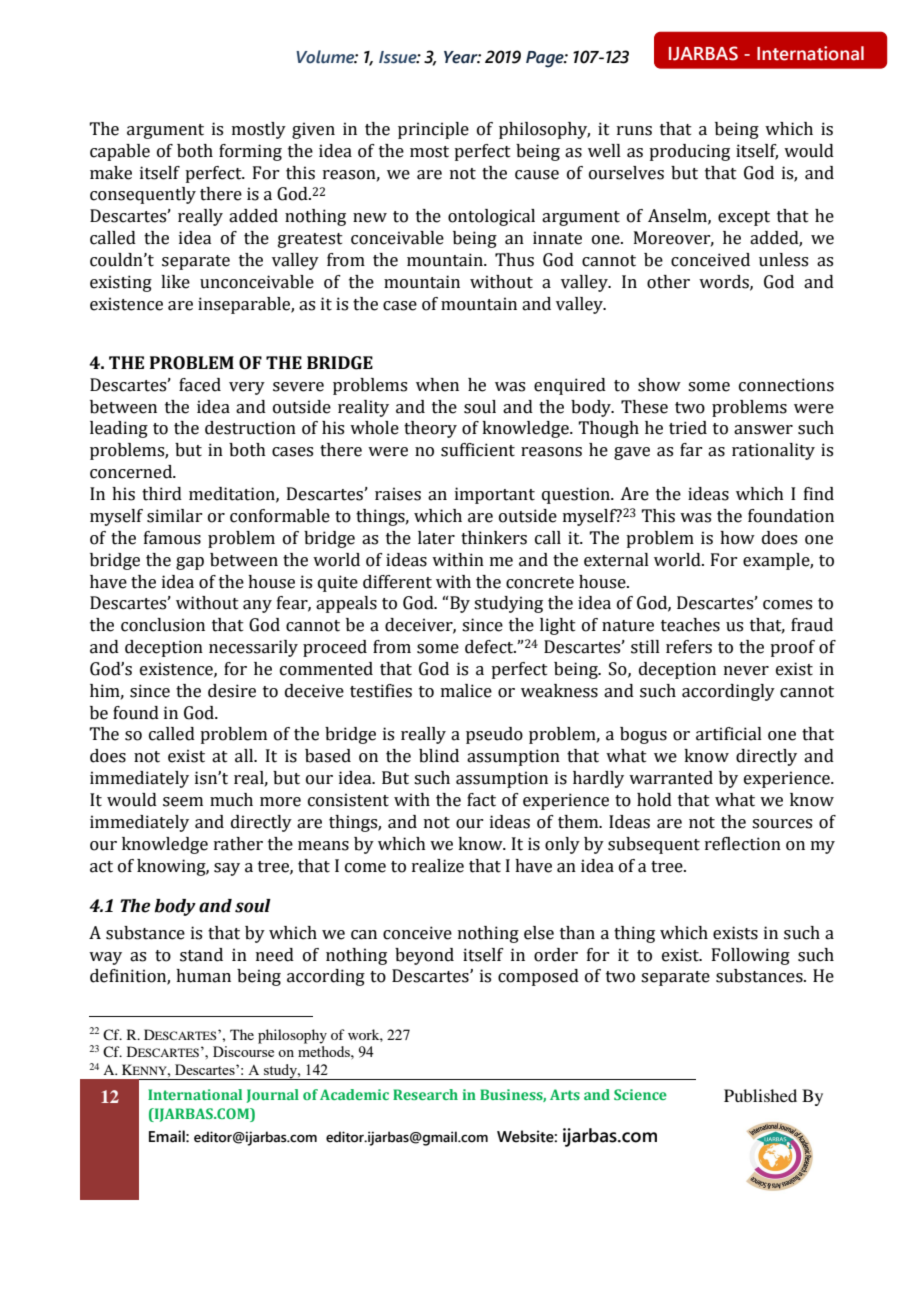 This image has height=1308, width=924. I want to click on forming, so click(250, 152).
